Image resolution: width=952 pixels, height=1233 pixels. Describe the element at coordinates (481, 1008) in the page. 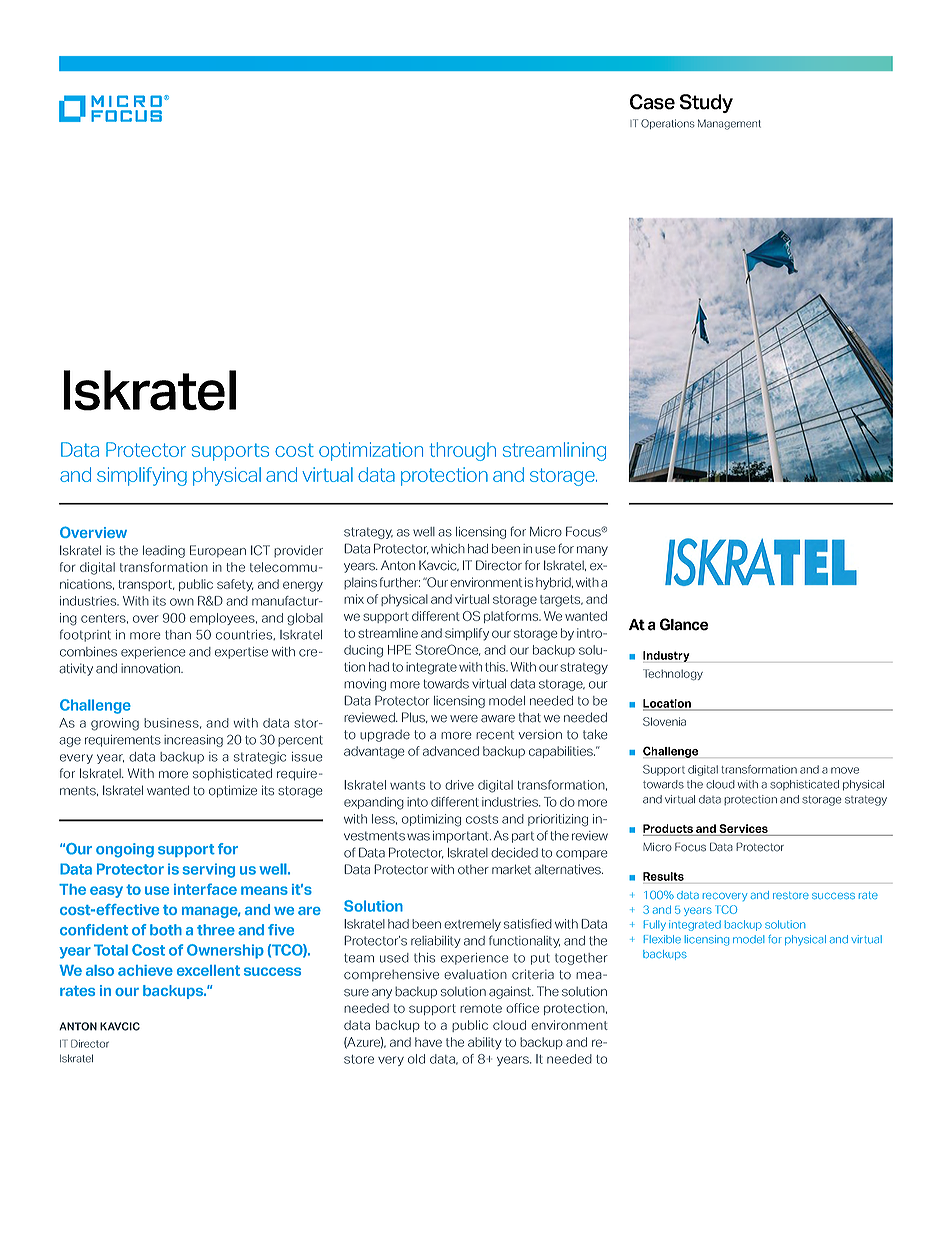

I see `remote` at that location.
